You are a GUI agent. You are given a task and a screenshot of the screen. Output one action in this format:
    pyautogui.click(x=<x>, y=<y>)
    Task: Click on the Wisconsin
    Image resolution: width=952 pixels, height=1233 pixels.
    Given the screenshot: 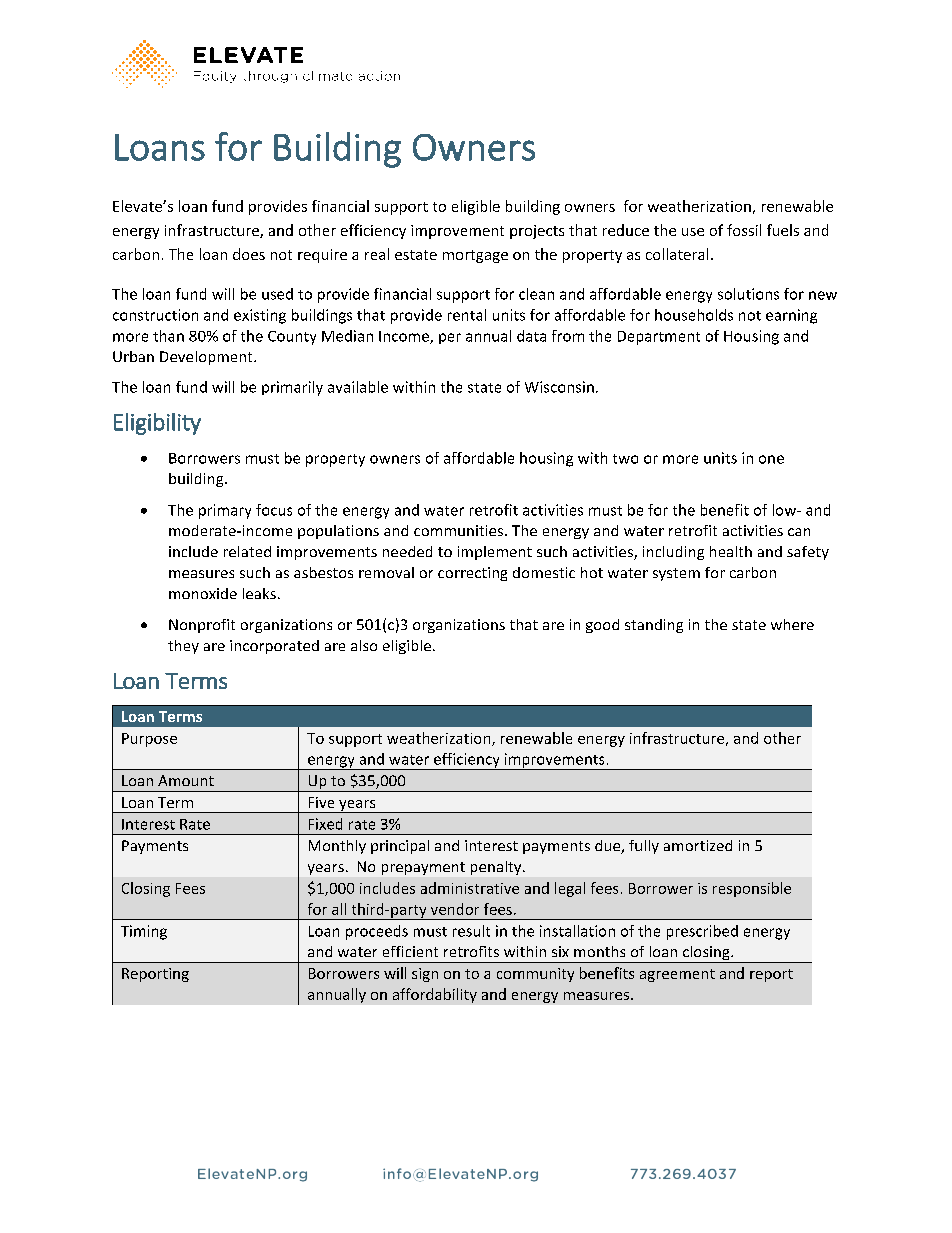 What is the action you would take?
    pyautogui.click(x=559, y=387)
